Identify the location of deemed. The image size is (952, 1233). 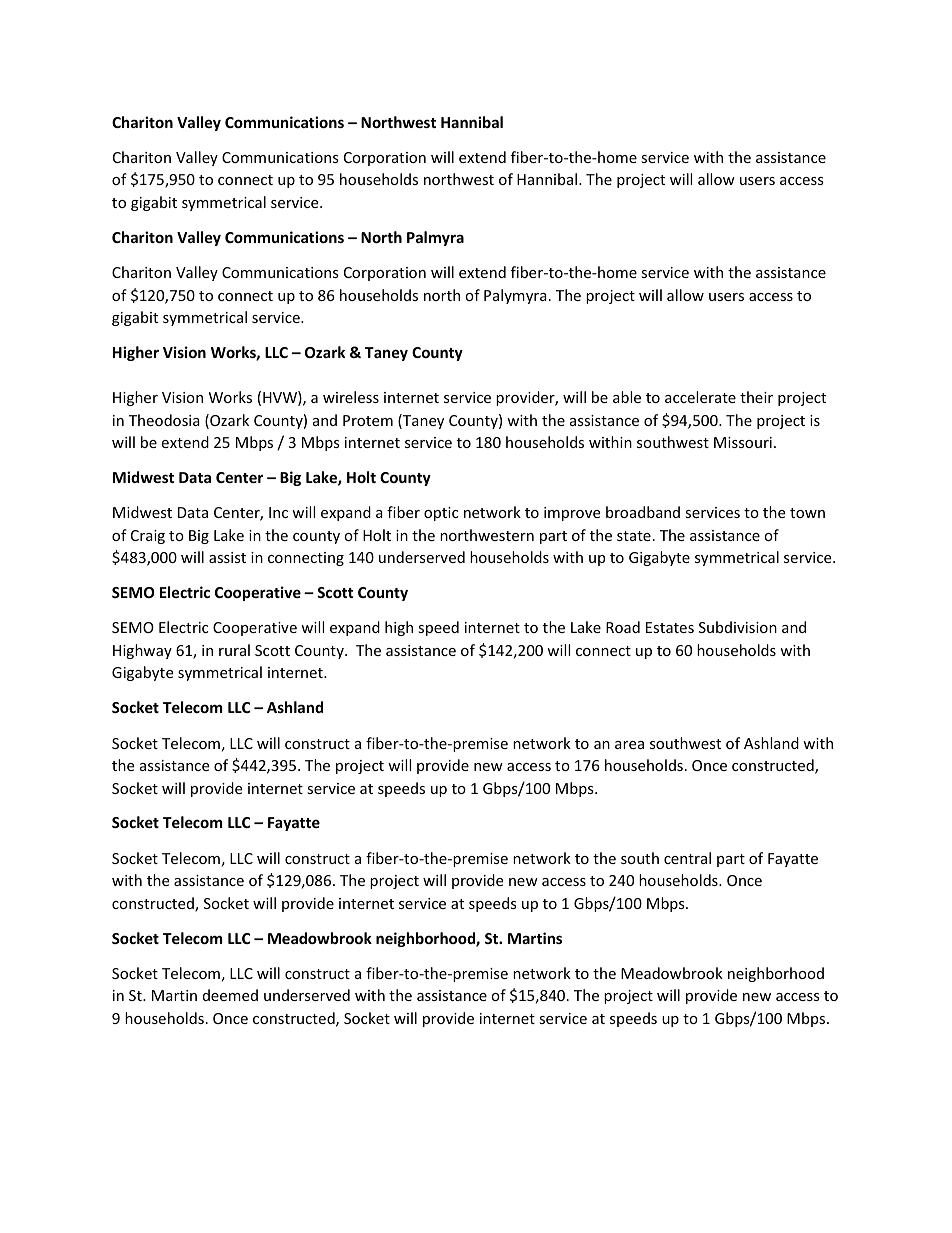
(230, 995).
